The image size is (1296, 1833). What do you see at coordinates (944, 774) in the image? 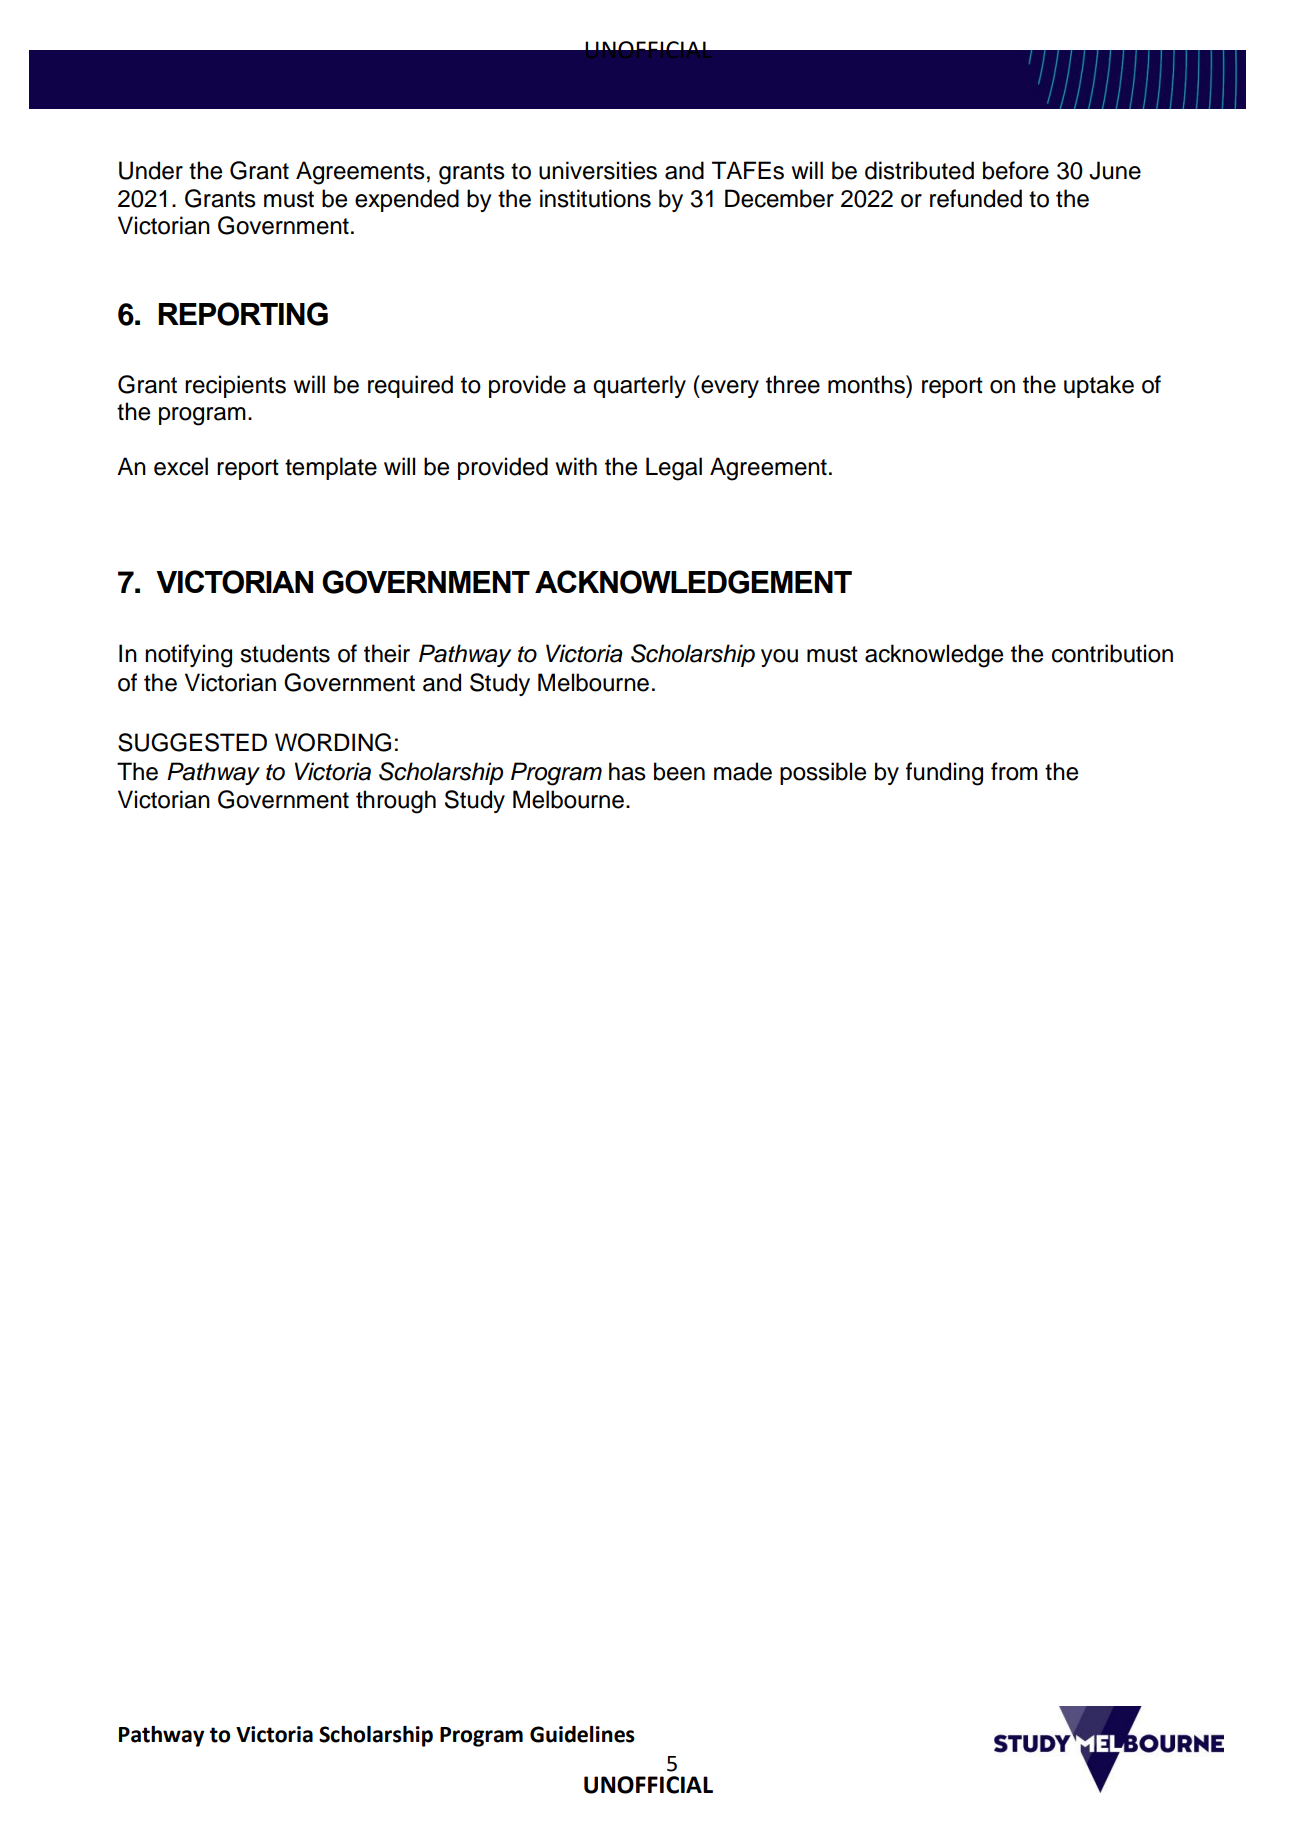
I see `funding` at bounding box center [944, 774].
